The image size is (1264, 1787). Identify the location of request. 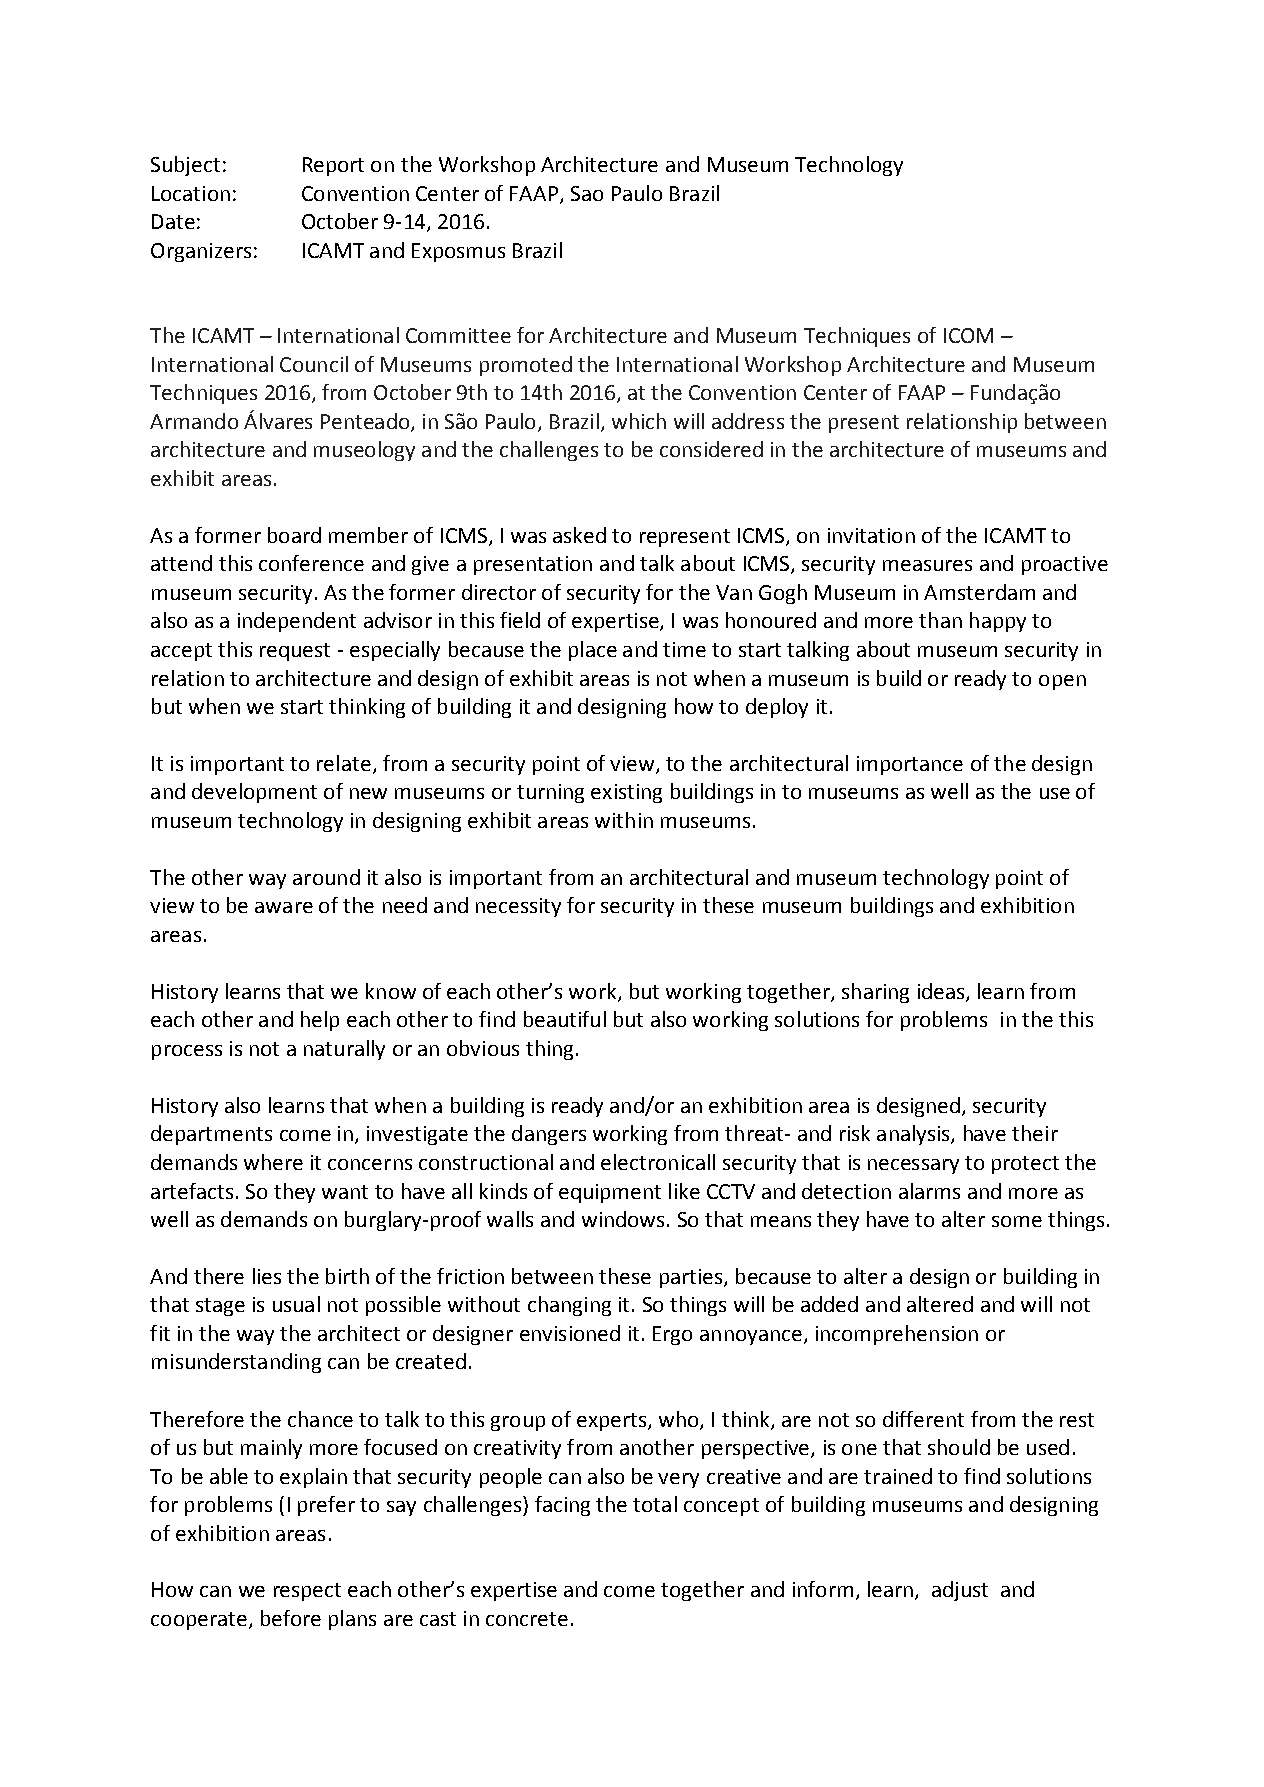
(295, 652).
